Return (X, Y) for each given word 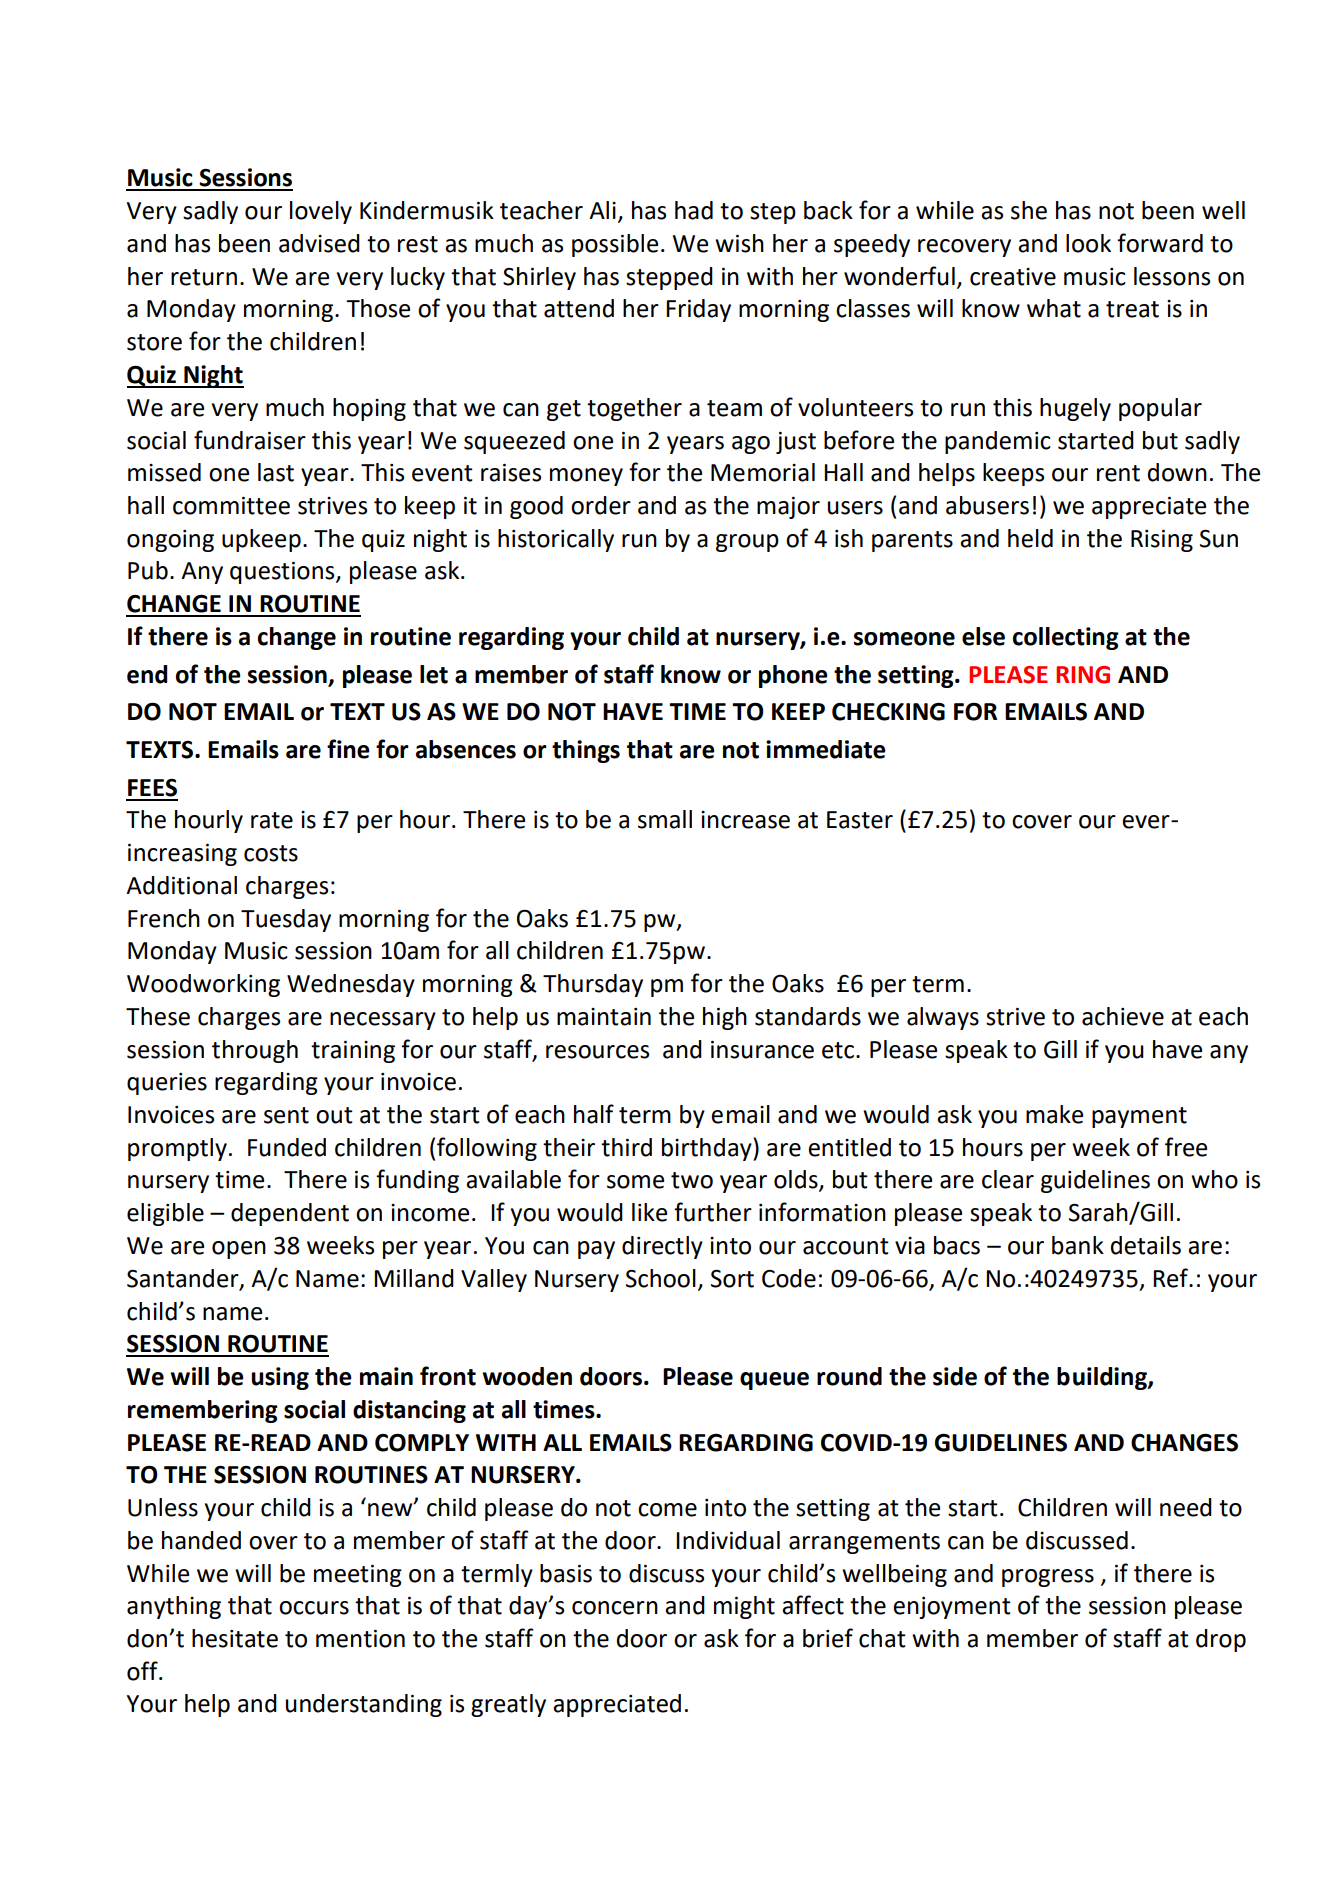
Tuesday (286, 920)
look (1088, 243)
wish (739, 243)
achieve (1123, 1016)
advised (319, 243)
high (725, 1018)
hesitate (235, 1638)
